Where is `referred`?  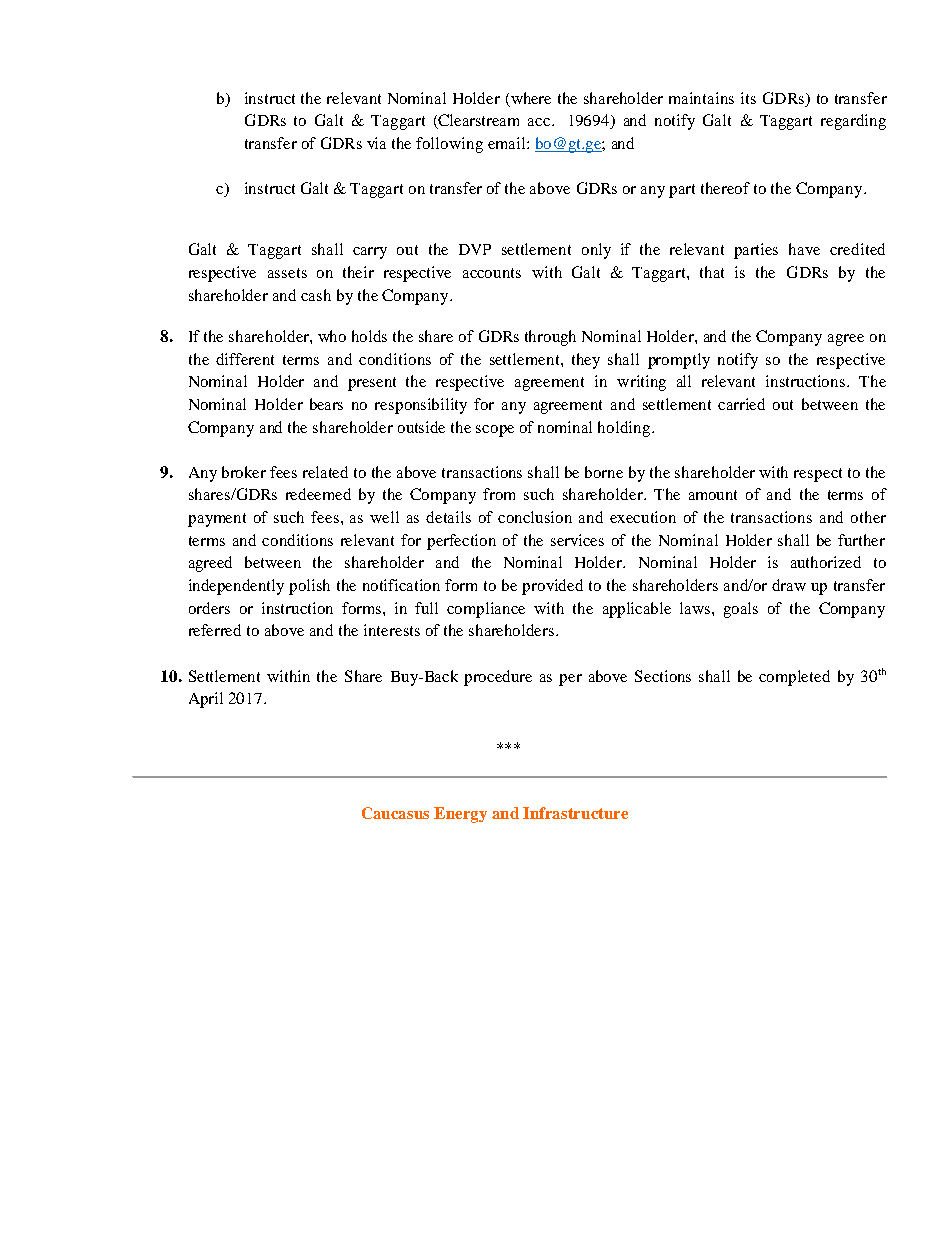 referred is located at coordinates (215, 630).
